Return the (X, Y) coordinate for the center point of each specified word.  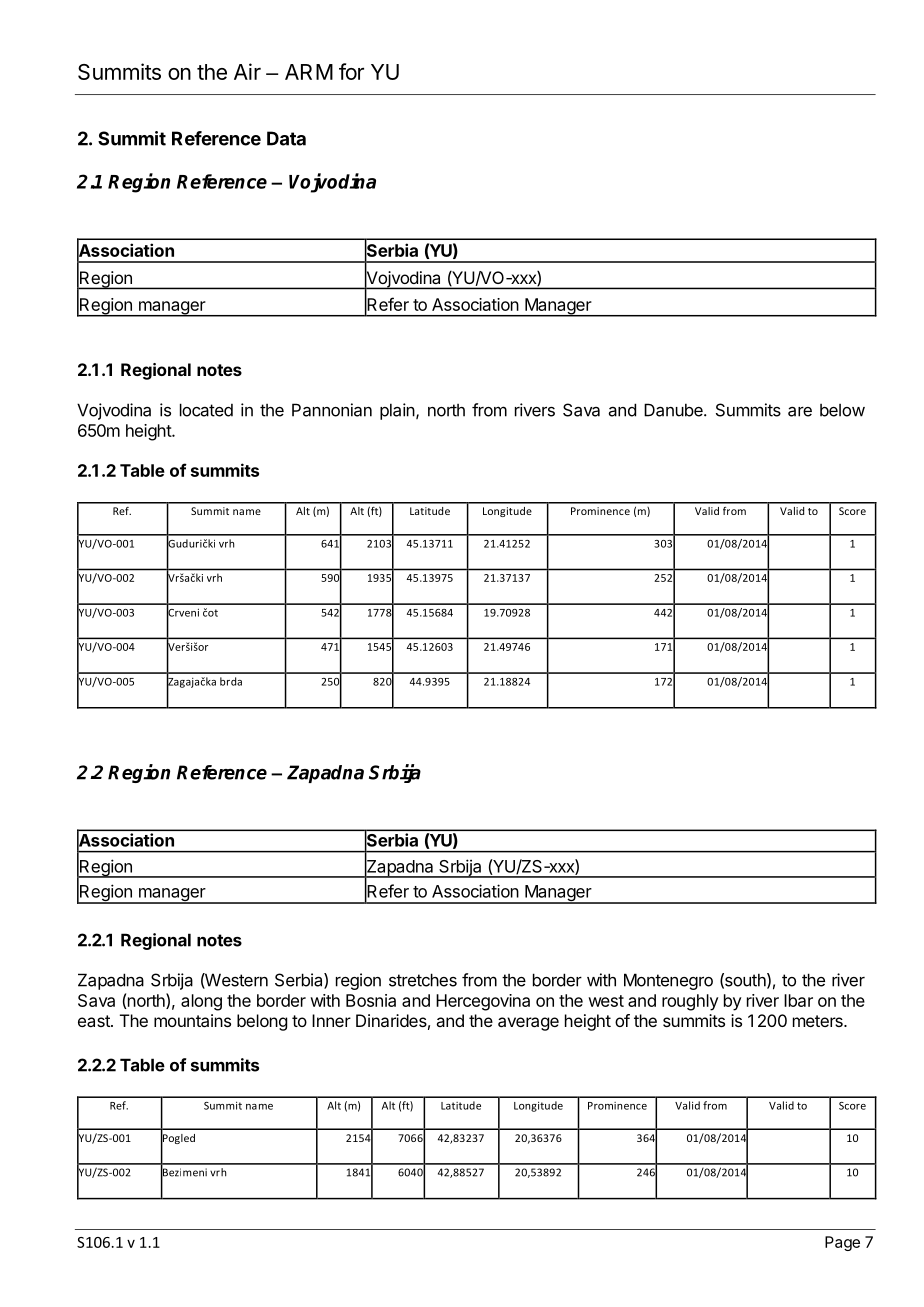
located (206, 410)
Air (247, 71)
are (800, 412)
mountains (192, 1020)
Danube (674, 410)
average (528, 1024)
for (351, 71)
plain (397, 411)
